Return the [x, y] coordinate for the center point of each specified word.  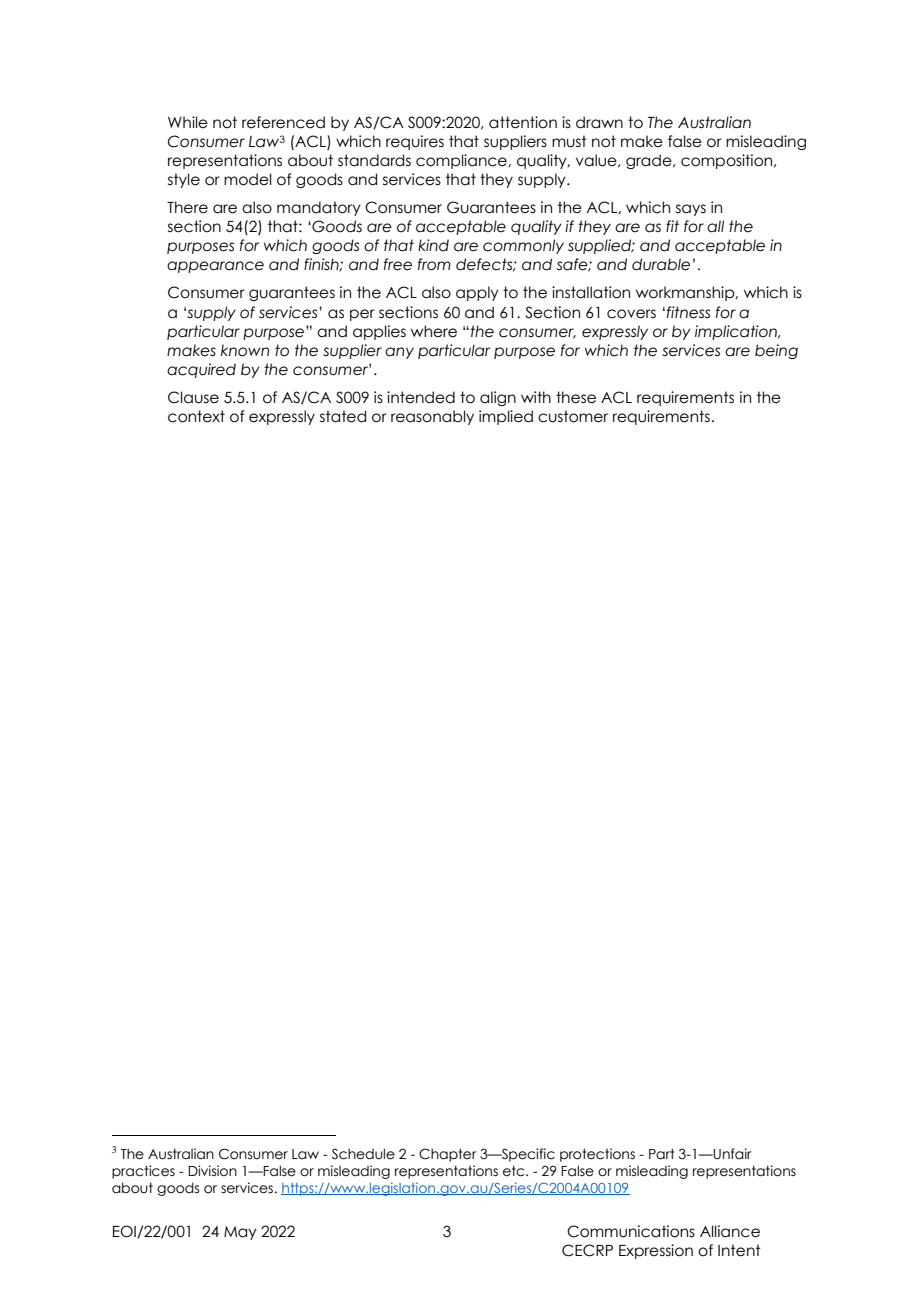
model [248, 179]
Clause [193, 397]
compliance [462, 161]
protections [597, 1155]
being [776, 351]
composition [728, 161]
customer [573, 416]
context [196, 416]
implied [506, 417]
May [240, 1233]
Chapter [448, 1155]
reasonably [432, 417]
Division [212, 1171]
